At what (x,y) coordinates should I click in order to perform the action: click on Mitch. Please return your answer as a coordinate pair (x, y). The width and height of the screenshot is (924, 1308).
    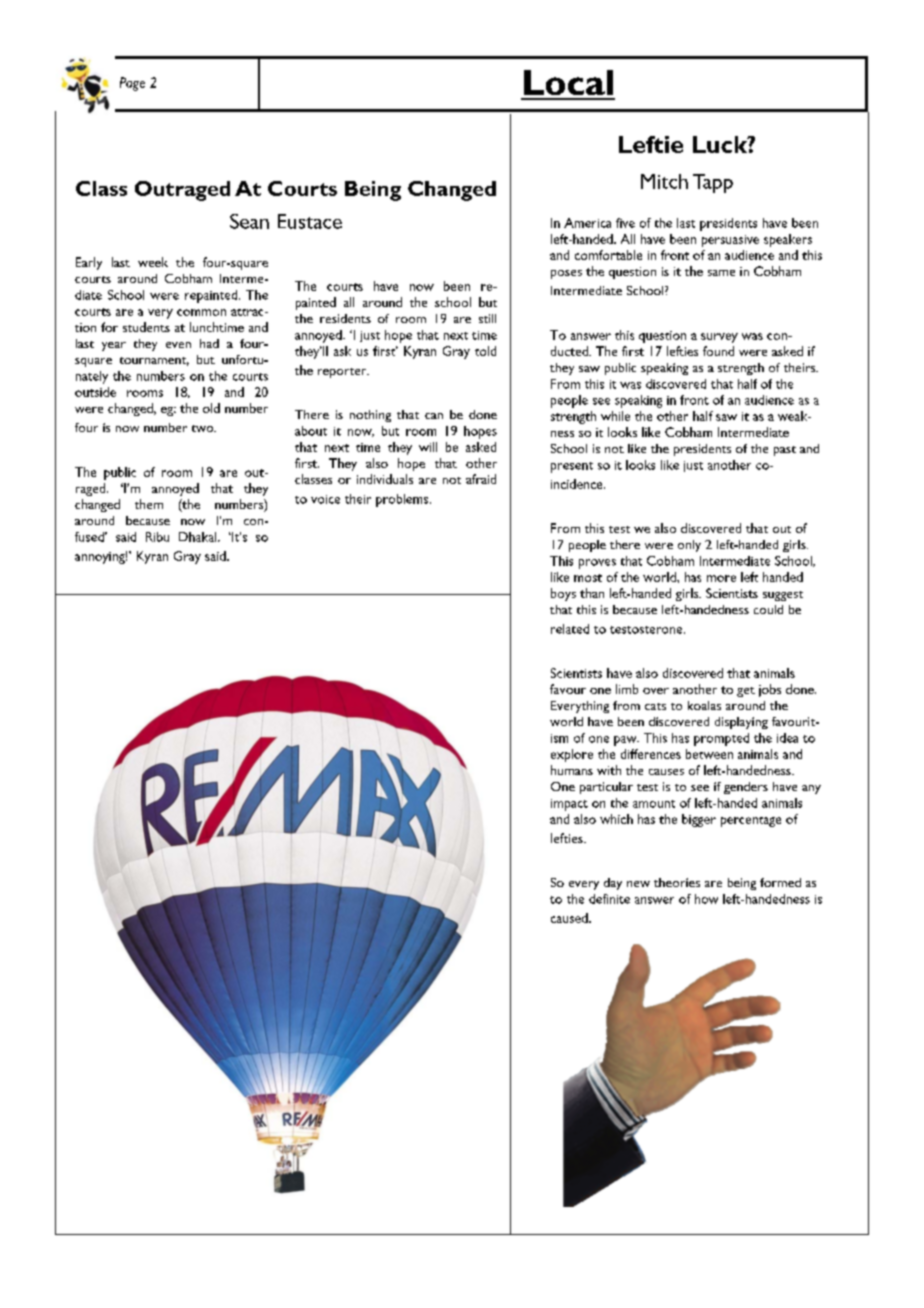
    Looking at the image, I should click on (664, 181).
